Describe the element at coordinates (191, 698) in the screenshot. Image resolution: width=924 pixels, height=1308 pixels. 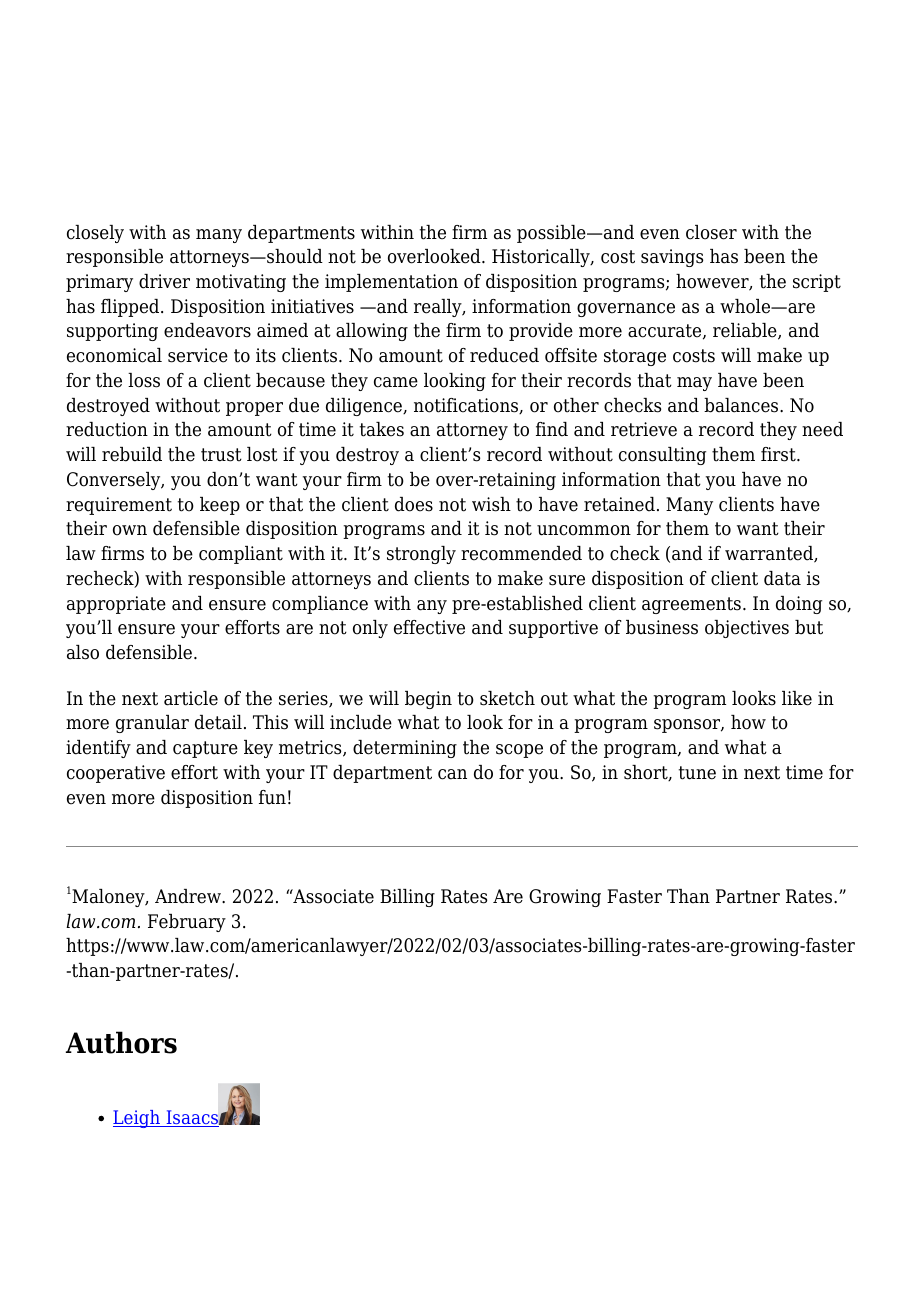
I see `article` at that location.
